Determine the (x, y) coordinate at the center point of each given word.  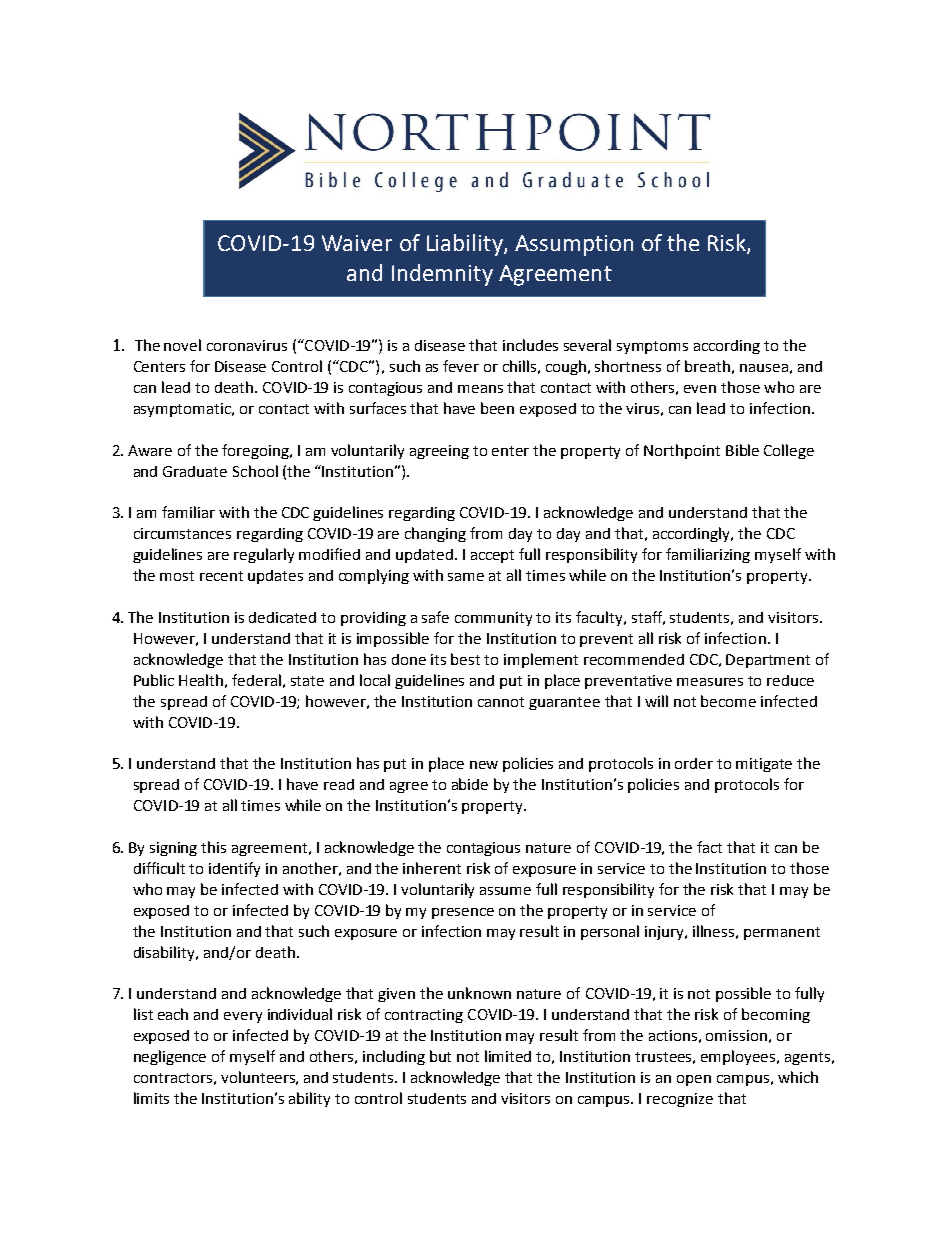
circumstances (182, 533)
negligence (170, 1057)
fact (709, 847)
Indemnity (442, 275)
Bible (742, 450)
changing (435, 534)
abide (470, 784)
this (213, 847)
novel (182, 345)
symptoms (652, 347)
